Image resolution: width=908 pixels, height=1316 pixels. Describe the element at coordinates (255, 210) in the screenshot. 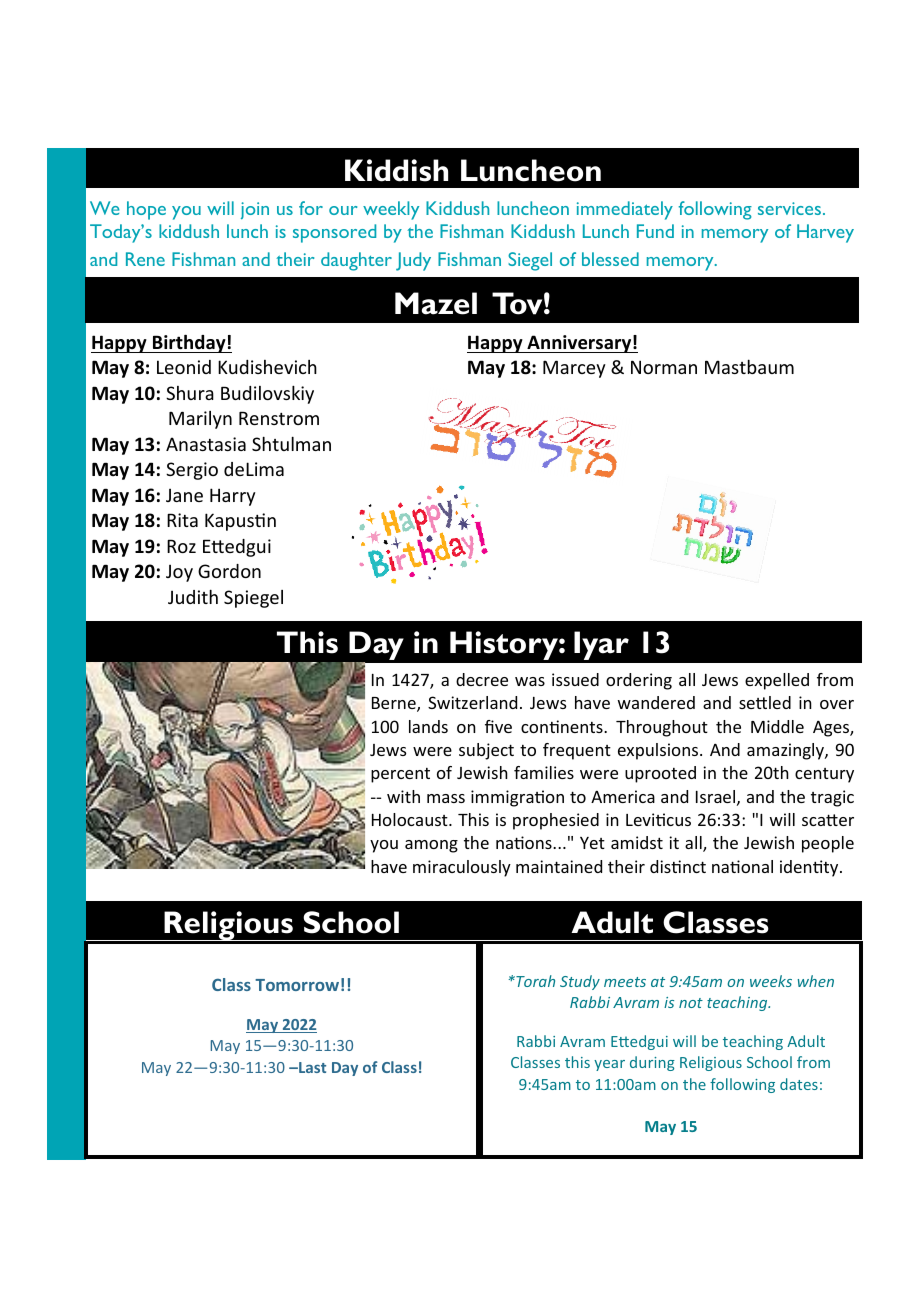

I see `join` at that location.
